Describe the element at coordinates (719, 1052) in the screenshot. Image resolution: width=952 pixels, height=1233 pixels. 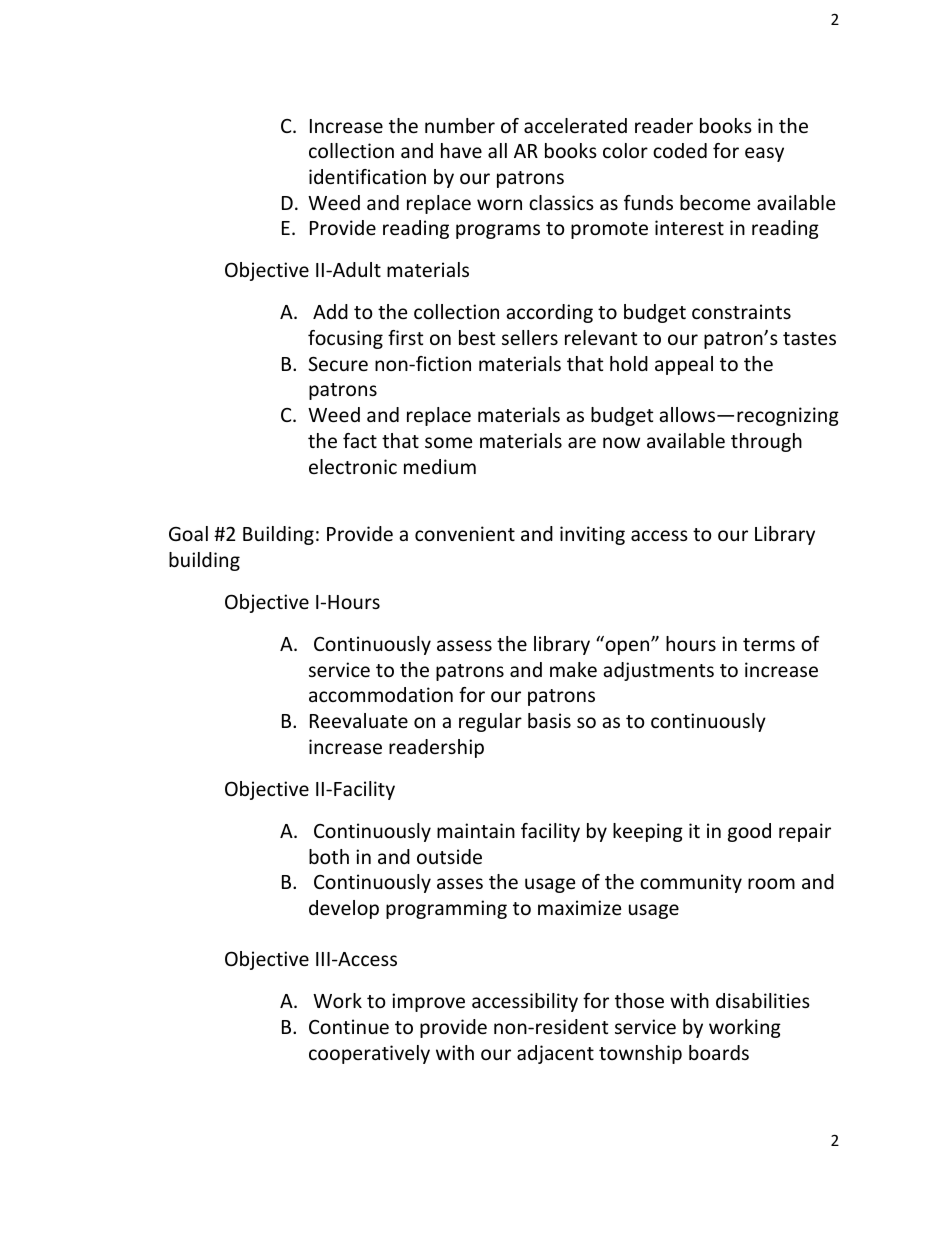
I see `boards` at that location.
